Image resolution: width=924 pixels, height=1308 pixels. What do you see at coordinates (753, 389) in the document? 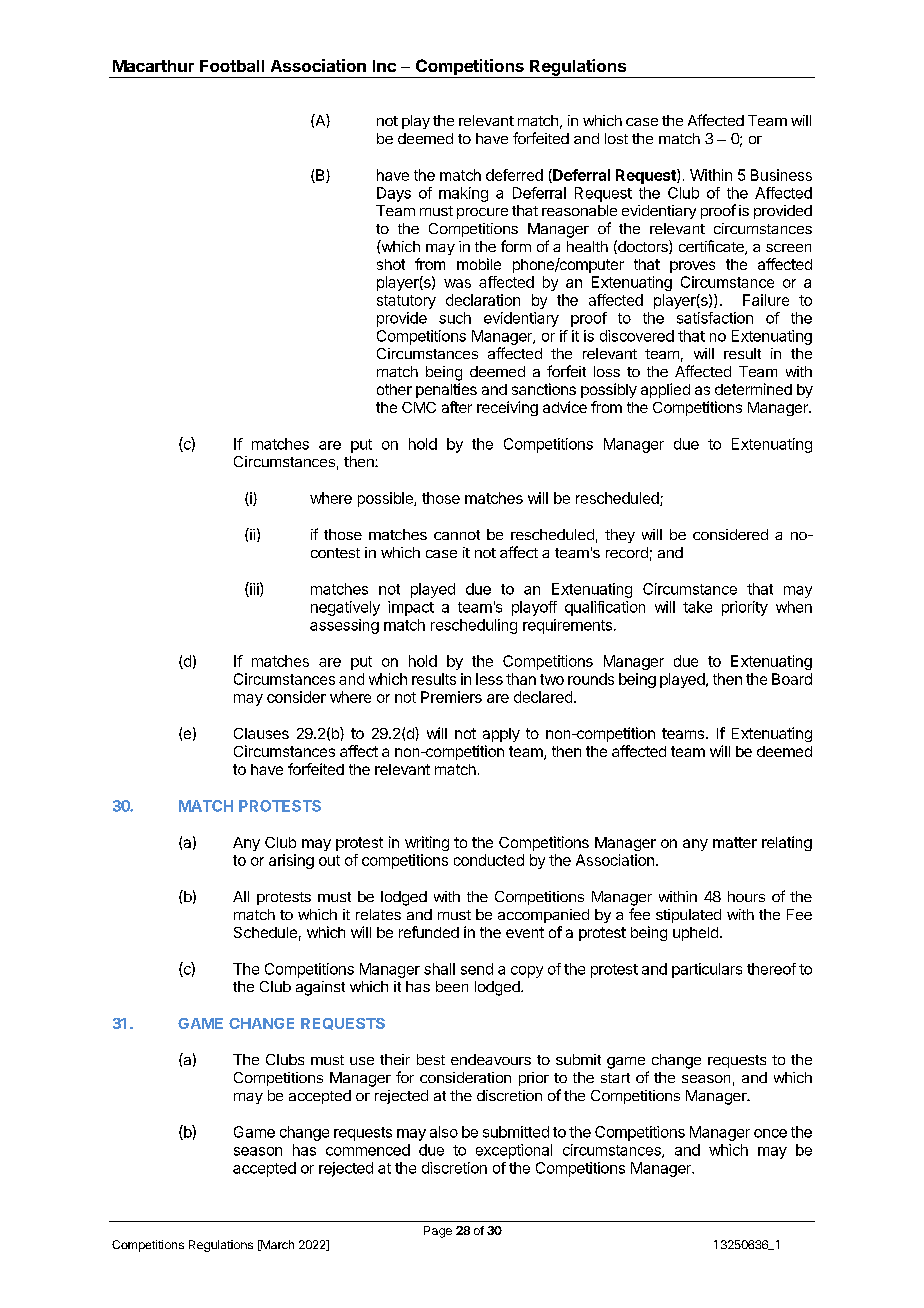
I see `determined` at bounding box center [753, 389].
